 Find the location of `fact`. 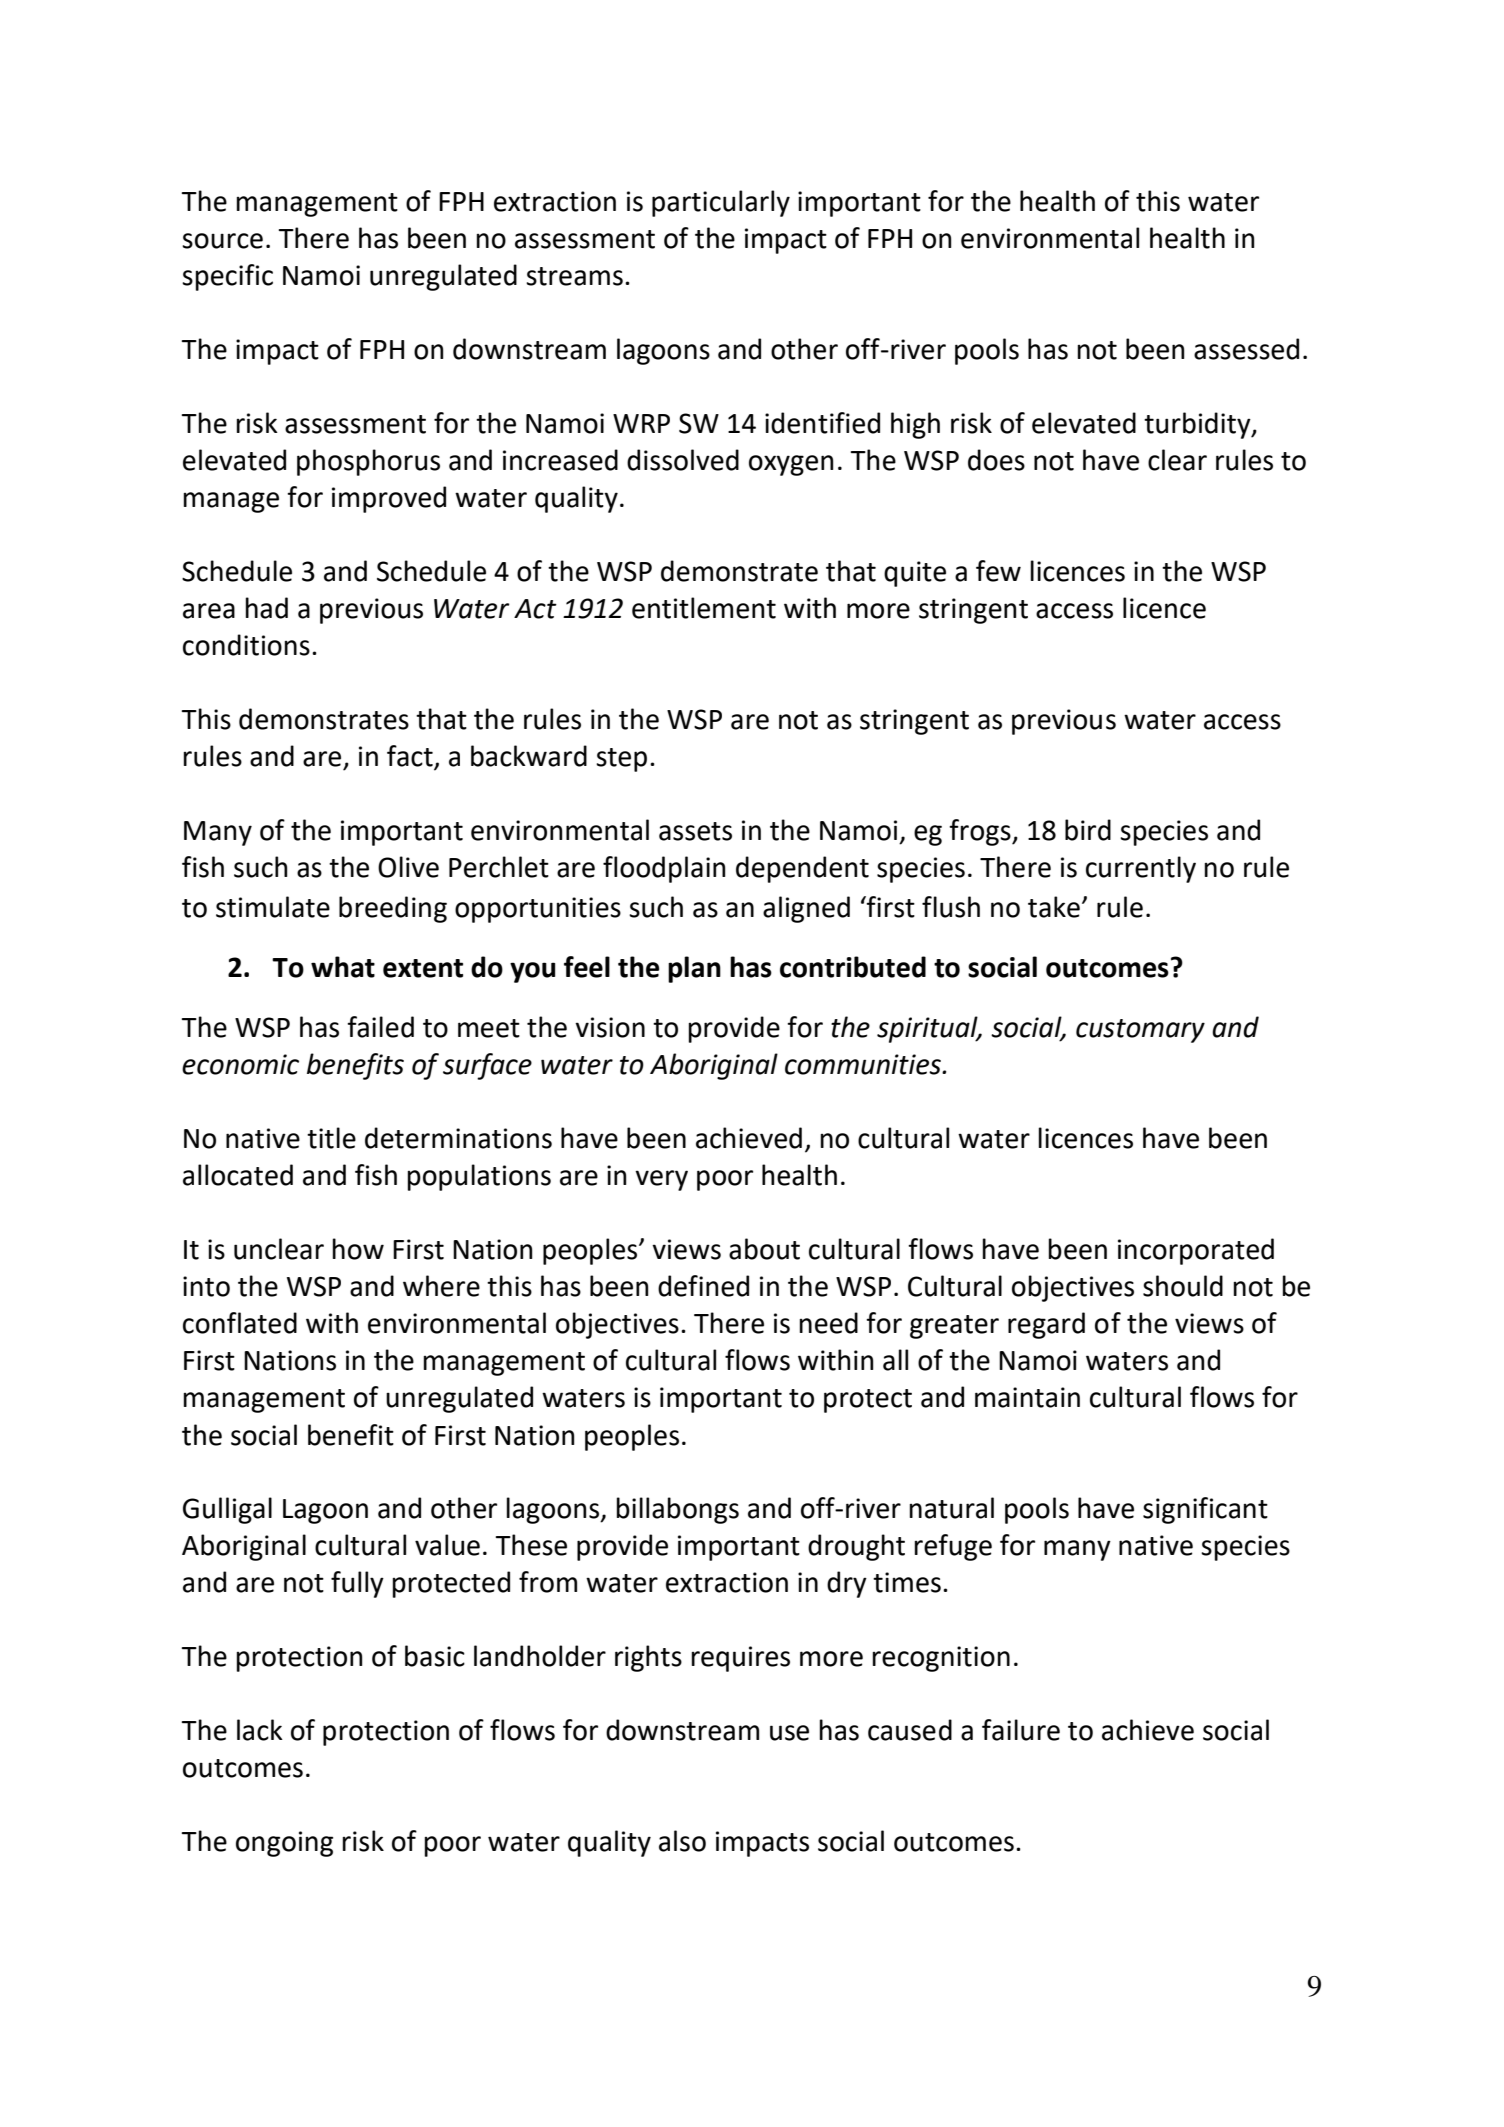

fact is located at coordinates (411, 757).
